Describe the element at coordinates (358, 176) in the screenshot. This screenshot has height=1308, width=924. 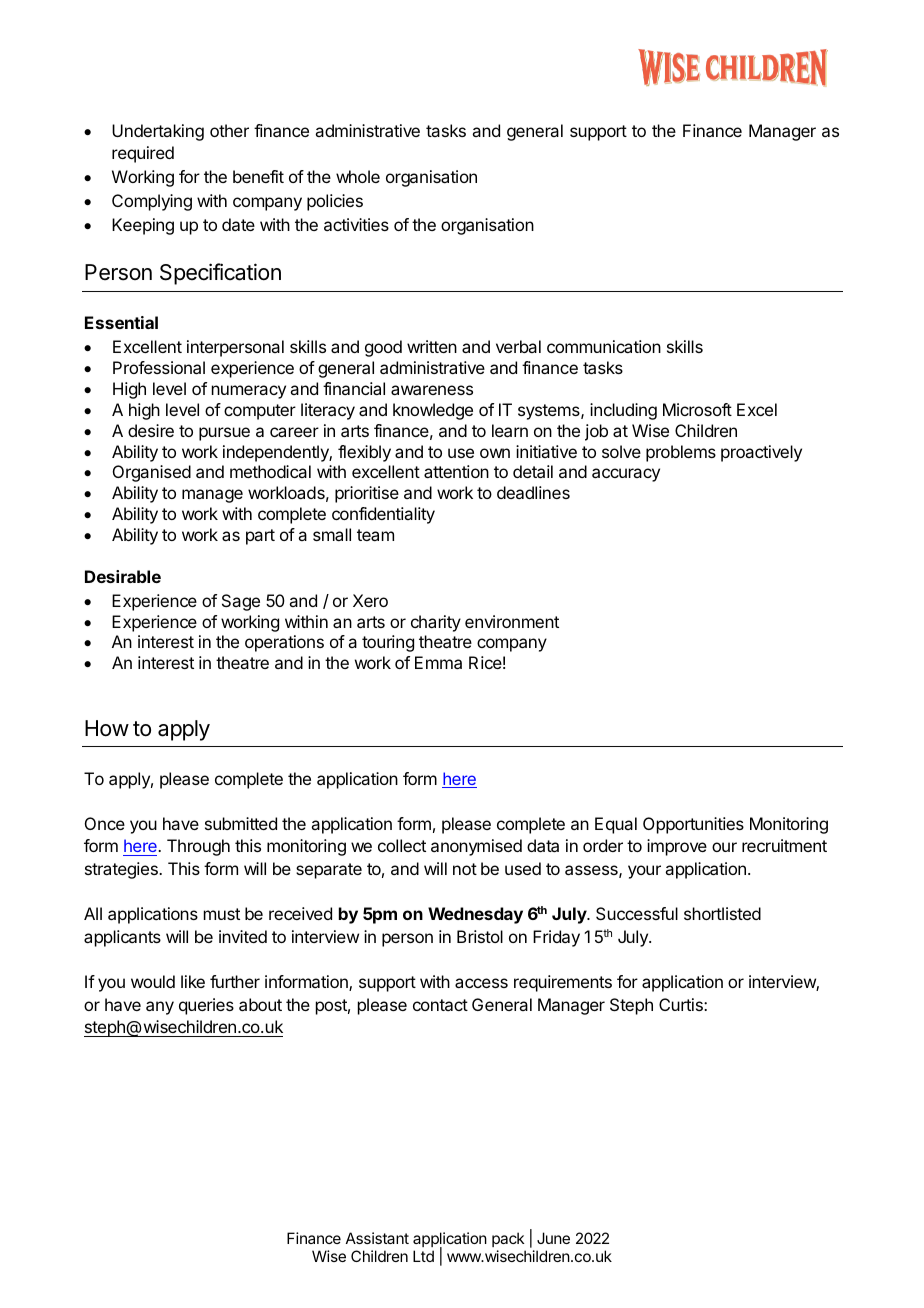
I see `whole` at that location.
